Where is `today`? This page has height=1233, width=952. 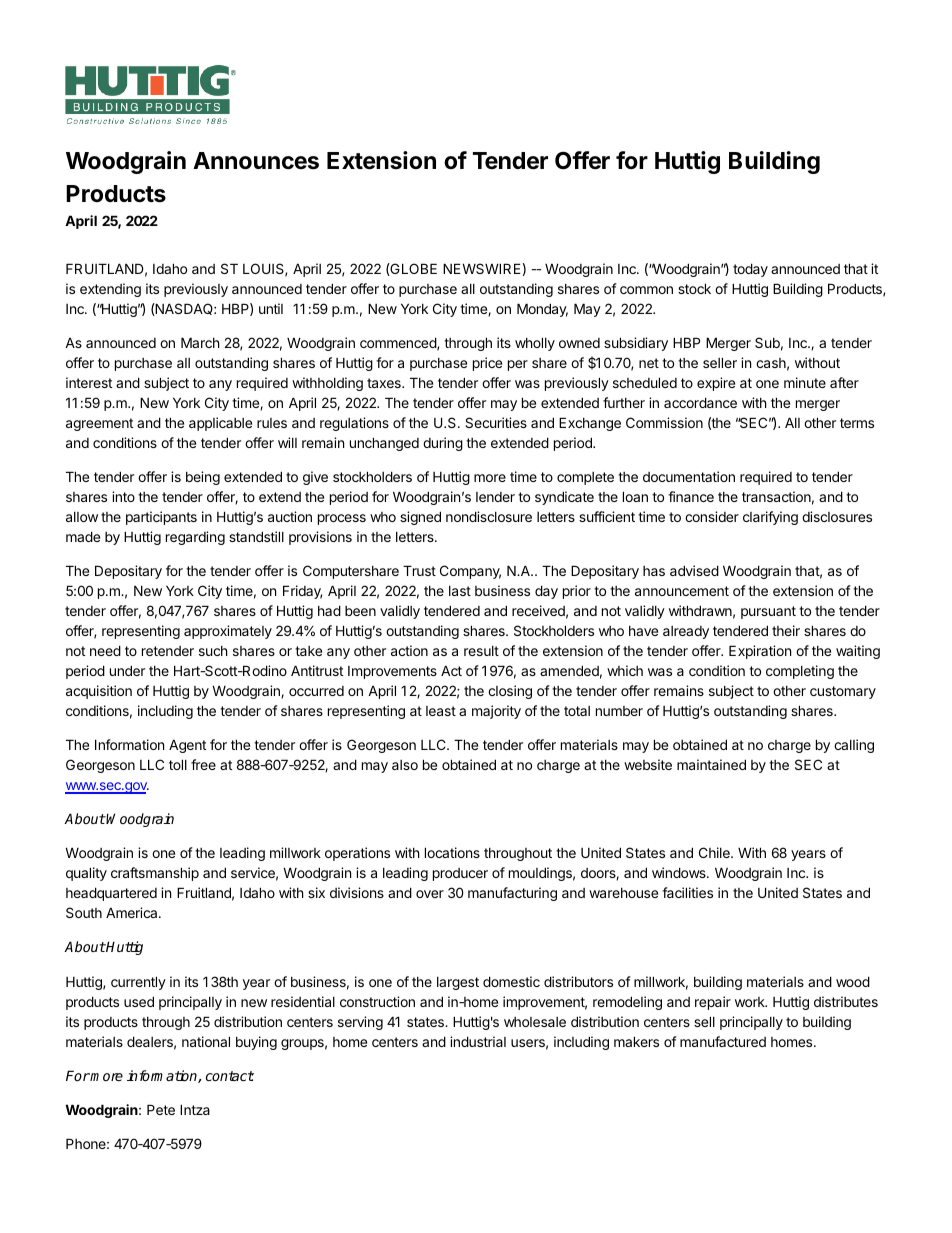 today is located at coordinates (750, 270).
